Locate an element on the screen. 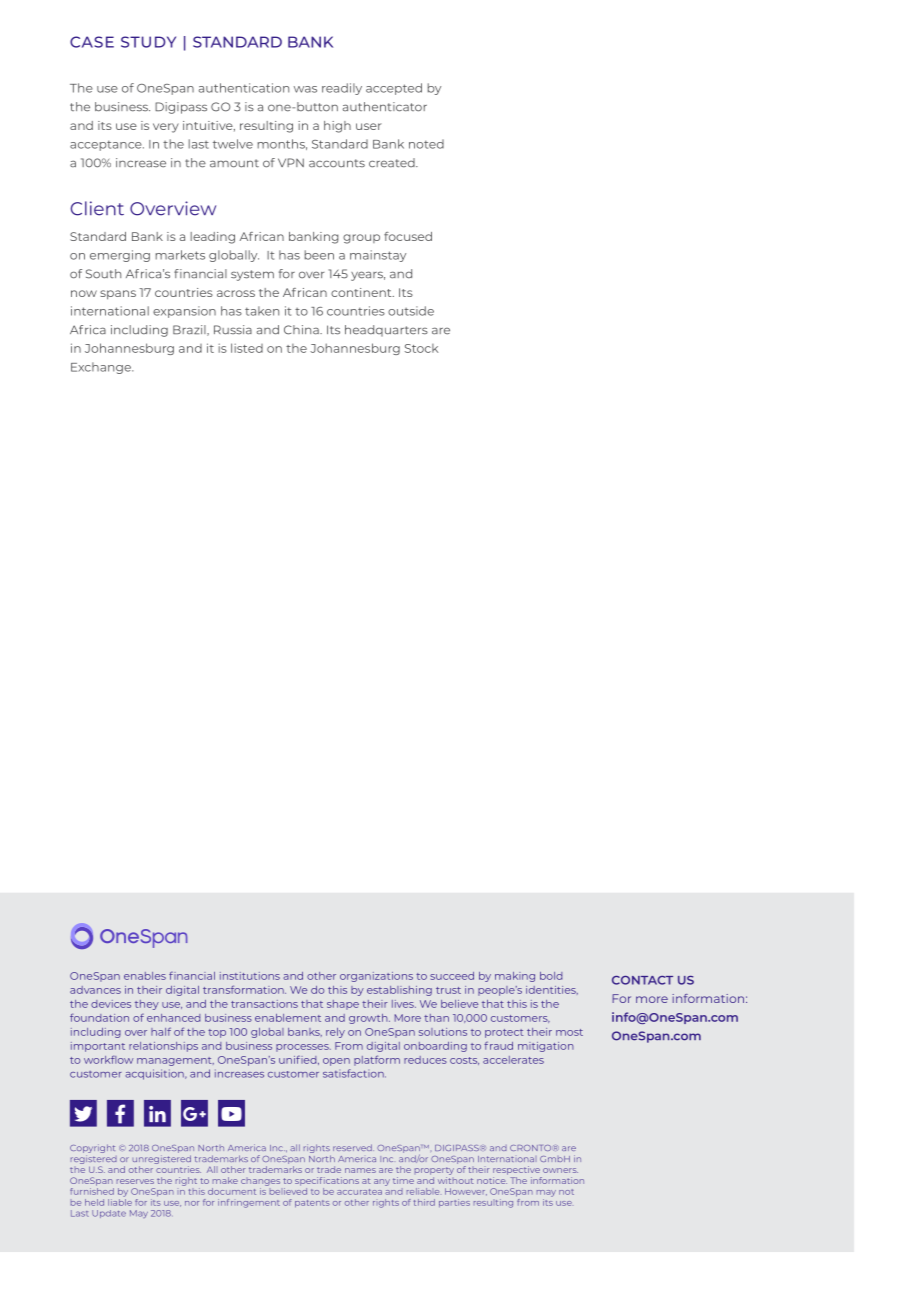  readily is located at coordinates (342, 89).
